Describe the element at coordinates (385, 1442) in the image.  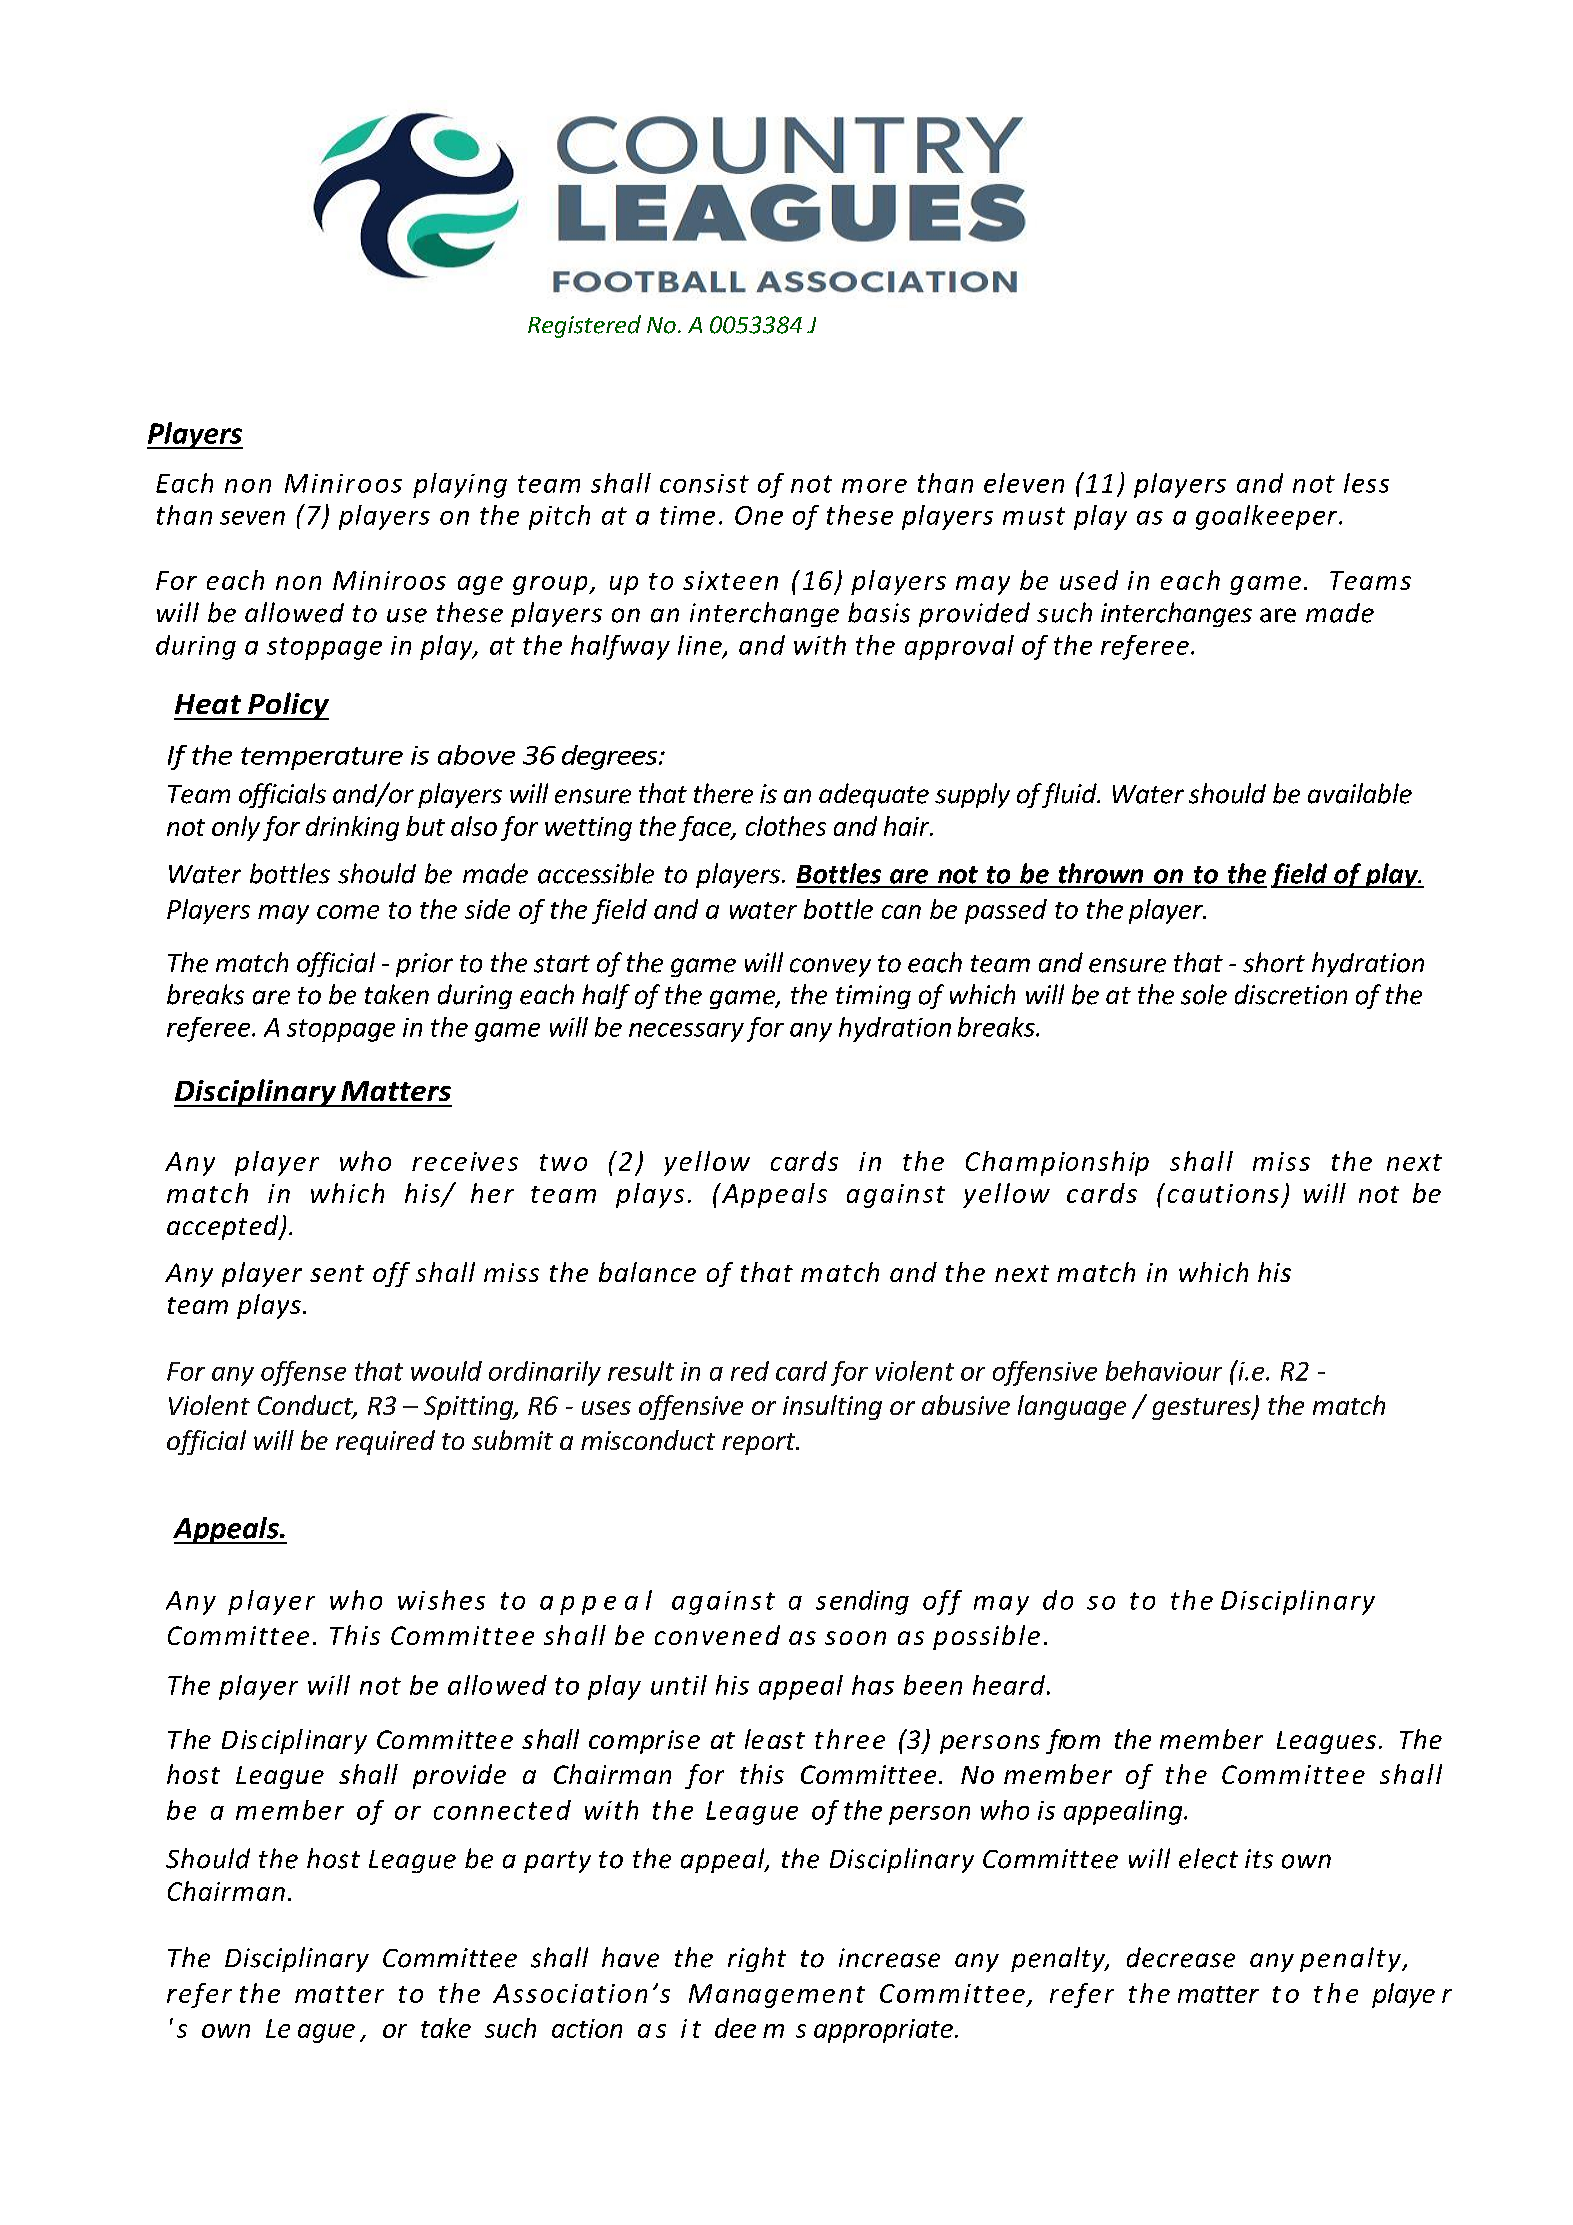
I see `required` at that location.
